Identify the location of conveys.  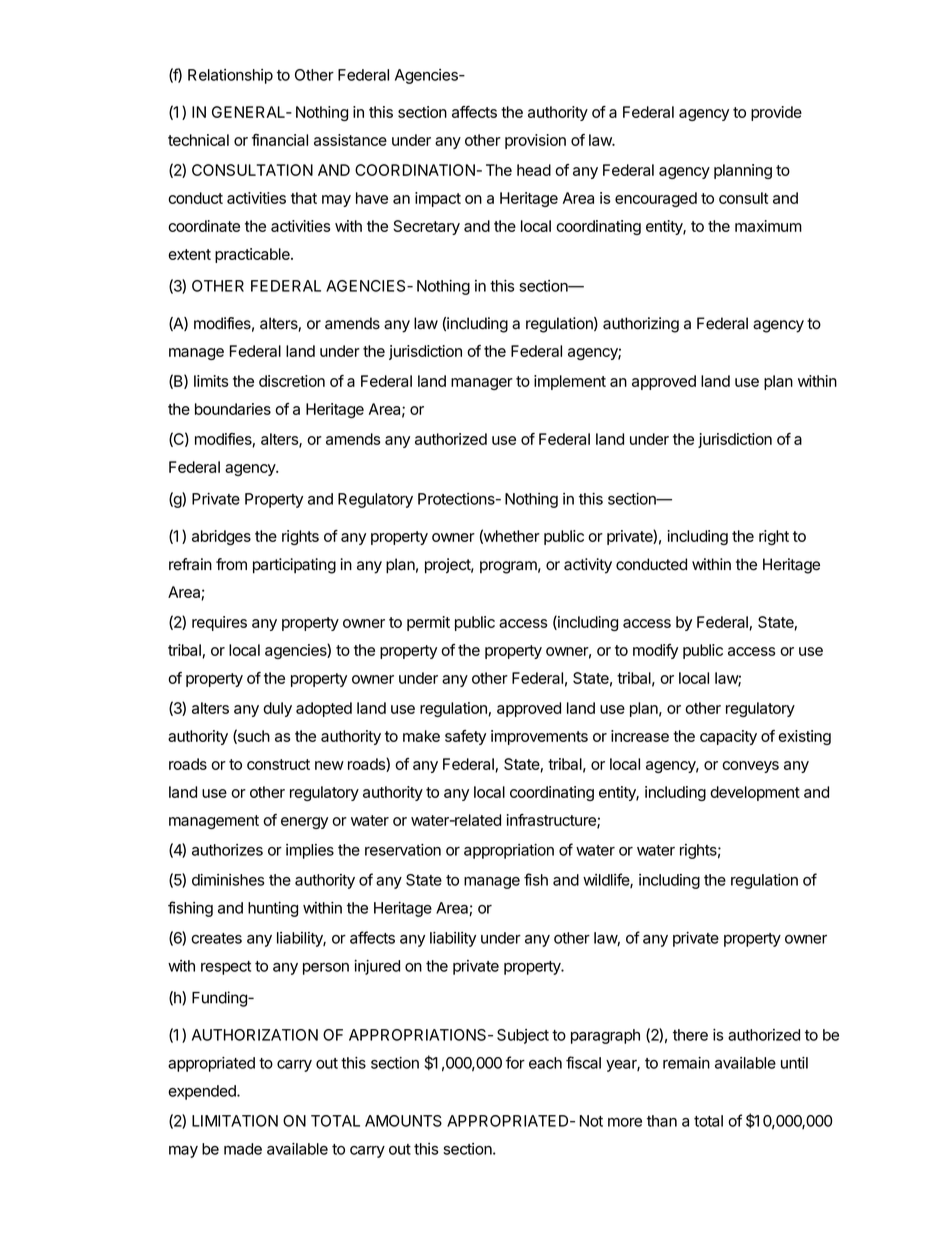
(750, 767).
